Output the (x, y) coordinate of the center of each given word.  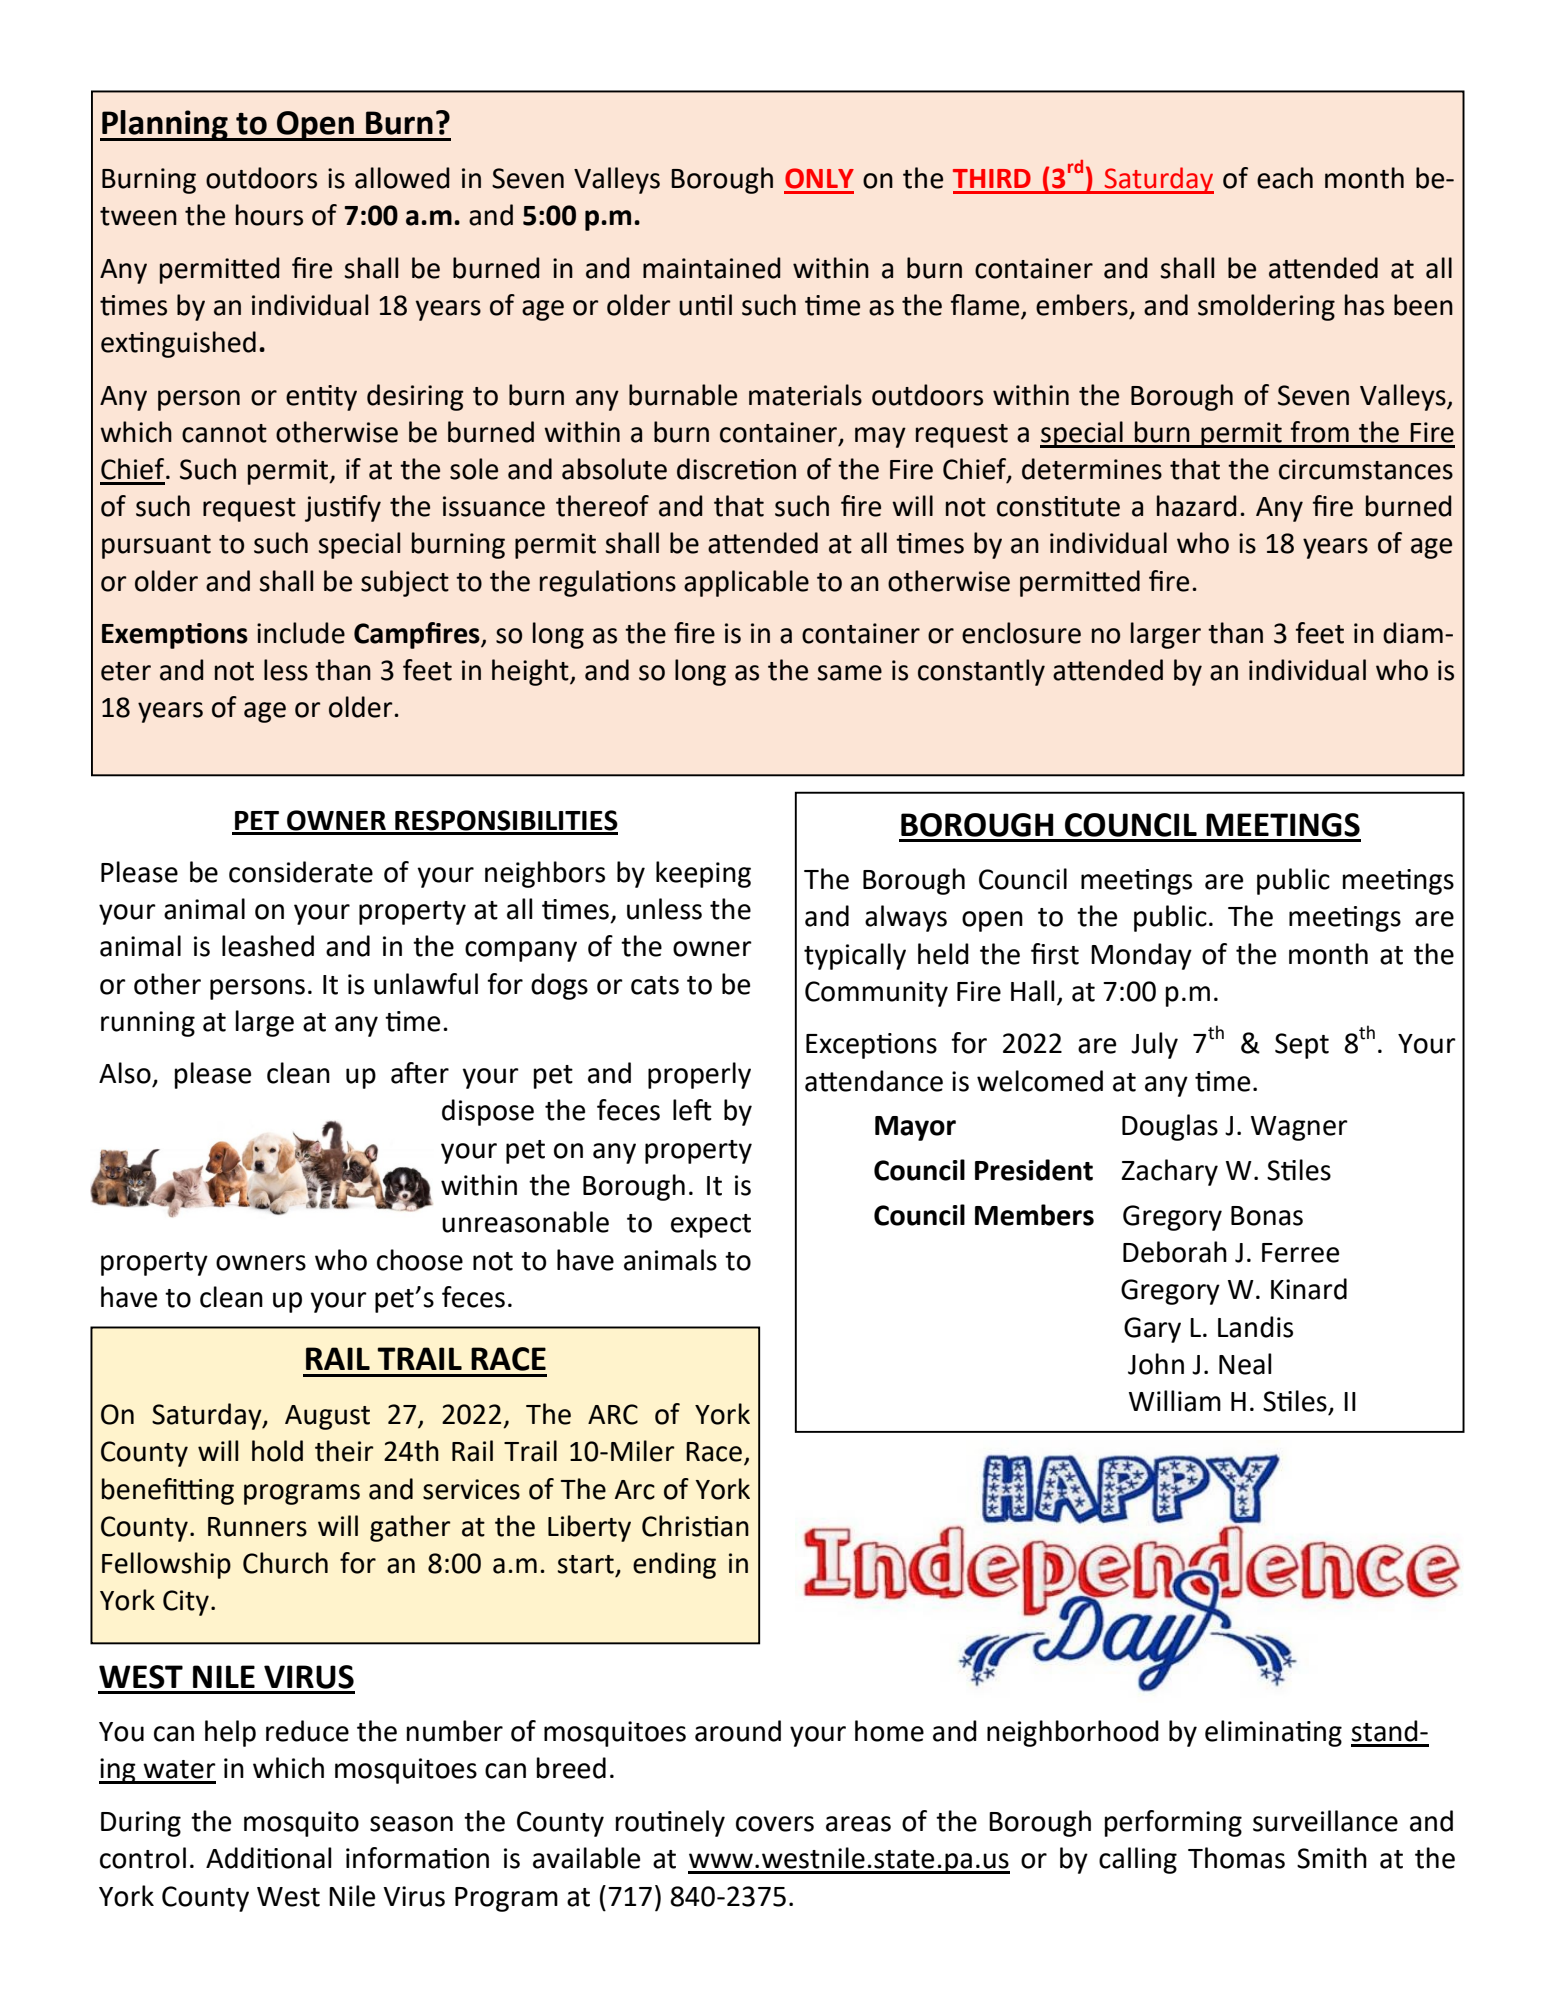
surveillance (1325, 1821)
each (1285, 178)
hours (269, 215)
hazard (1196, 506)
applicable (746, 583)
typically (855, 956)
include (301, 633)
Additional (269, 1858)
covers (775, 1824)
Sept (1302, 1046)
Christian (695, 1526)
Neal (1245, 1364)
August (327, 1417)
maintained (711, 268)
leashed (268, 946)
